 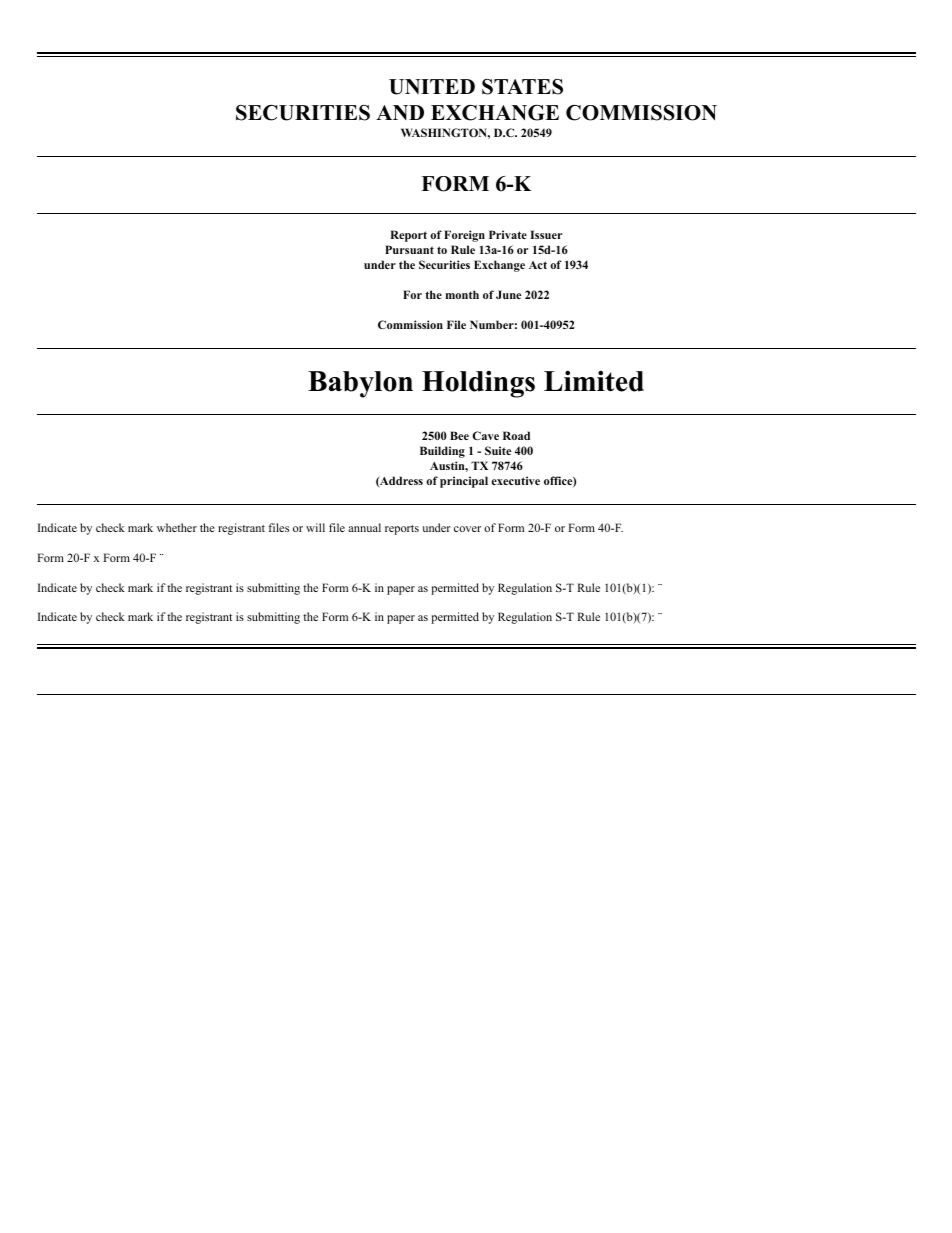 I want to click on Foreign, so click(x=464, y=236).
